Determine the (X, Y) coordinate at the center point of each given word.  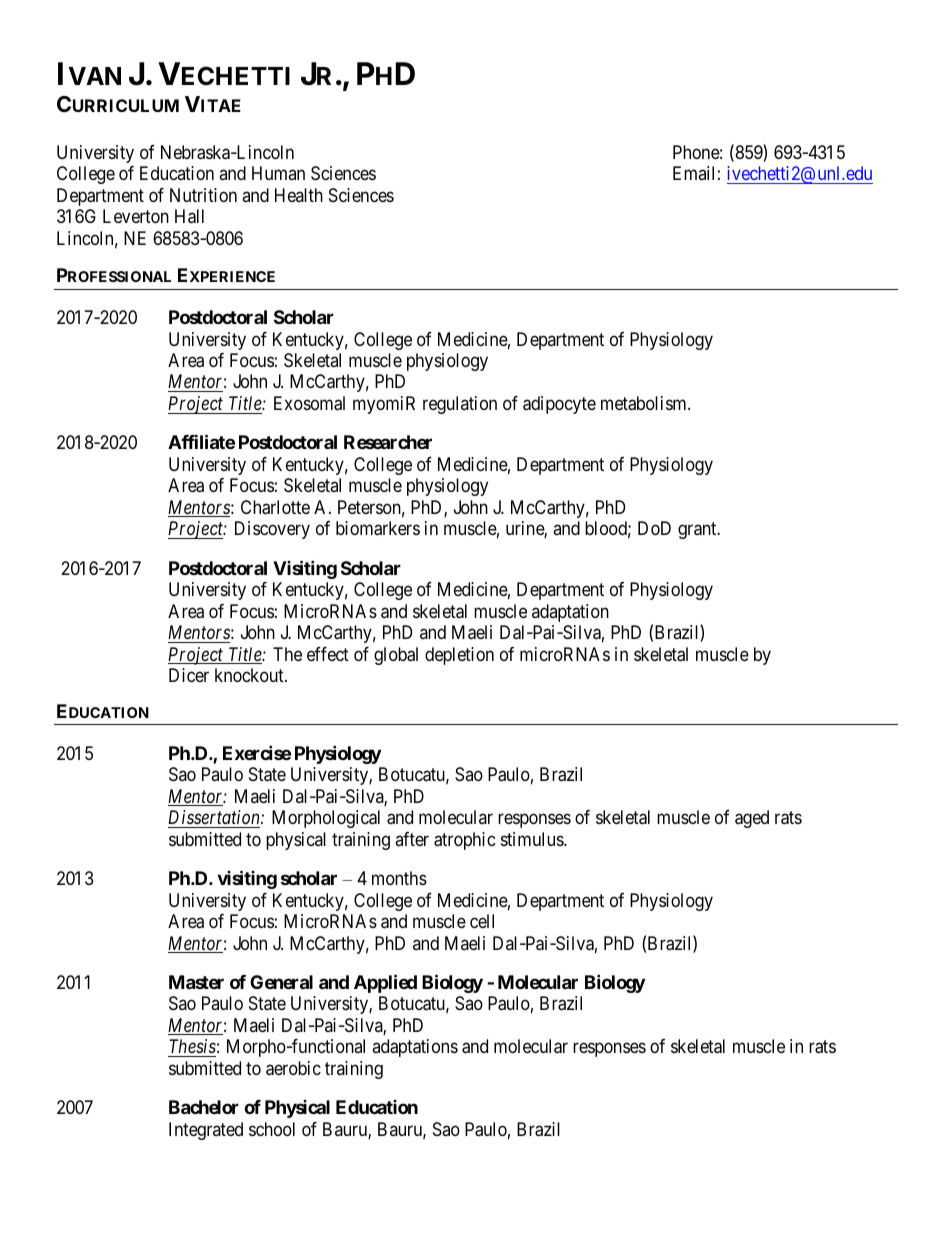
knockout (250, 675)
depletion (459, 656)
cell (482, 921)
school (272, 1129)
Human (278, 173)
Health (299, 195)
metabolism (645, 403)
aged (752, 819)
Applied (385, 983)
